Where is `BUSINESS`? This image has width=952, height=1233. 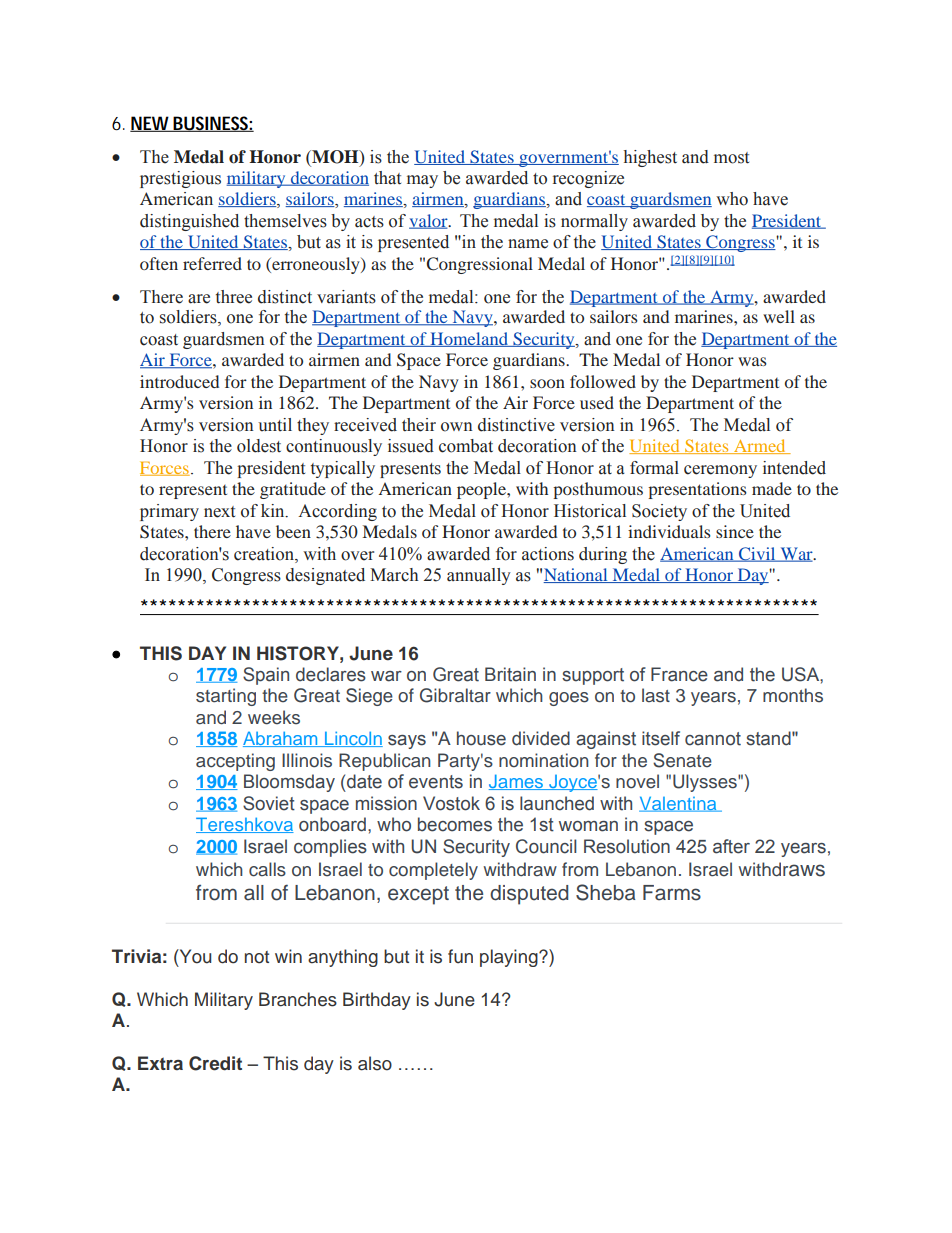 BUSINESS is located at coordinates (212, 124).
